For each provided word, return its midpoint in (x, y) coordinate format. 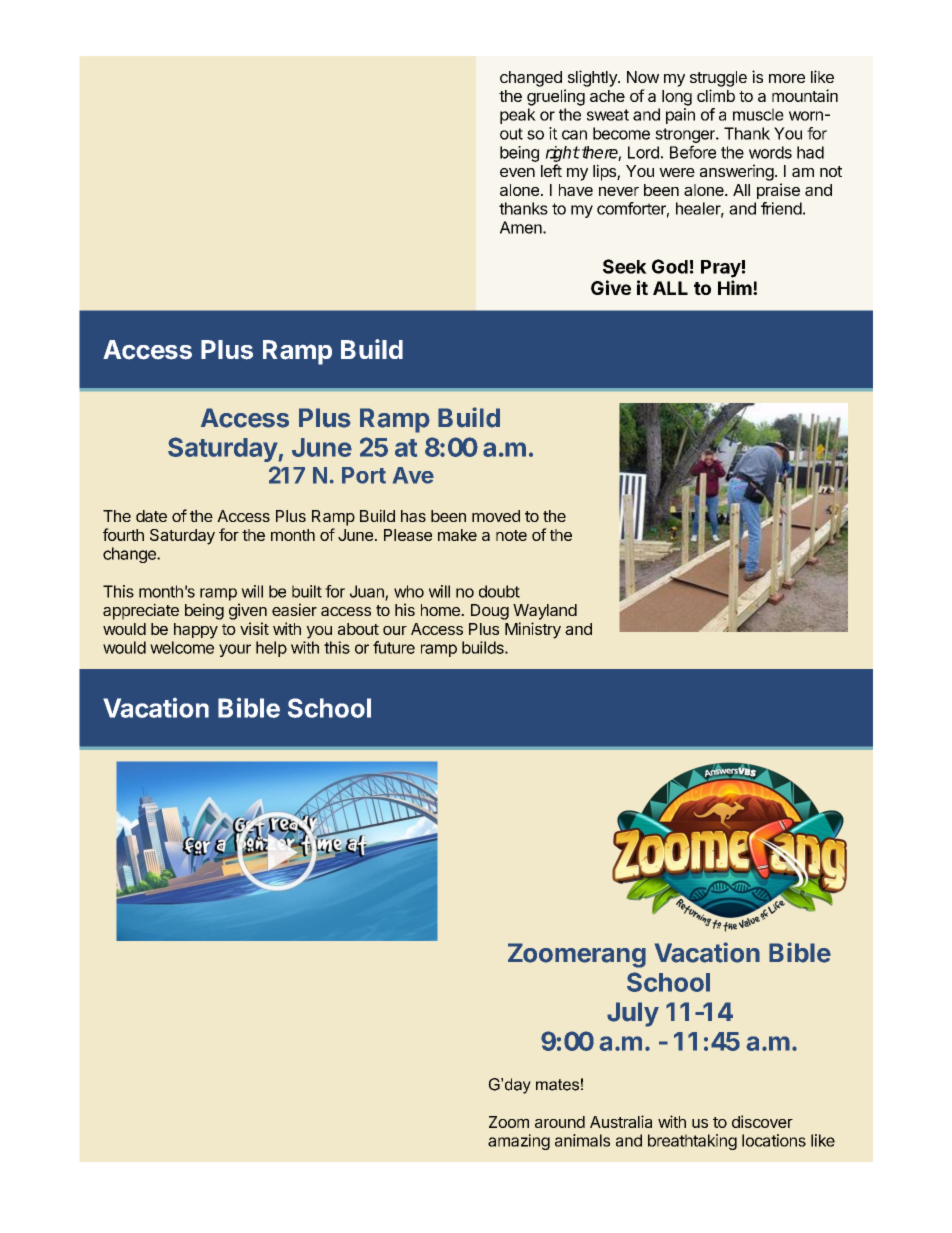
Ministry (533, 630)
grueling (556, 97)
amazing (519, 1142)
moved (496, 516)
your (235, 650)
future (394, 647)
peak (518, 116)
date (151, 516)
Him (735, 287)
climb (716, 95)
